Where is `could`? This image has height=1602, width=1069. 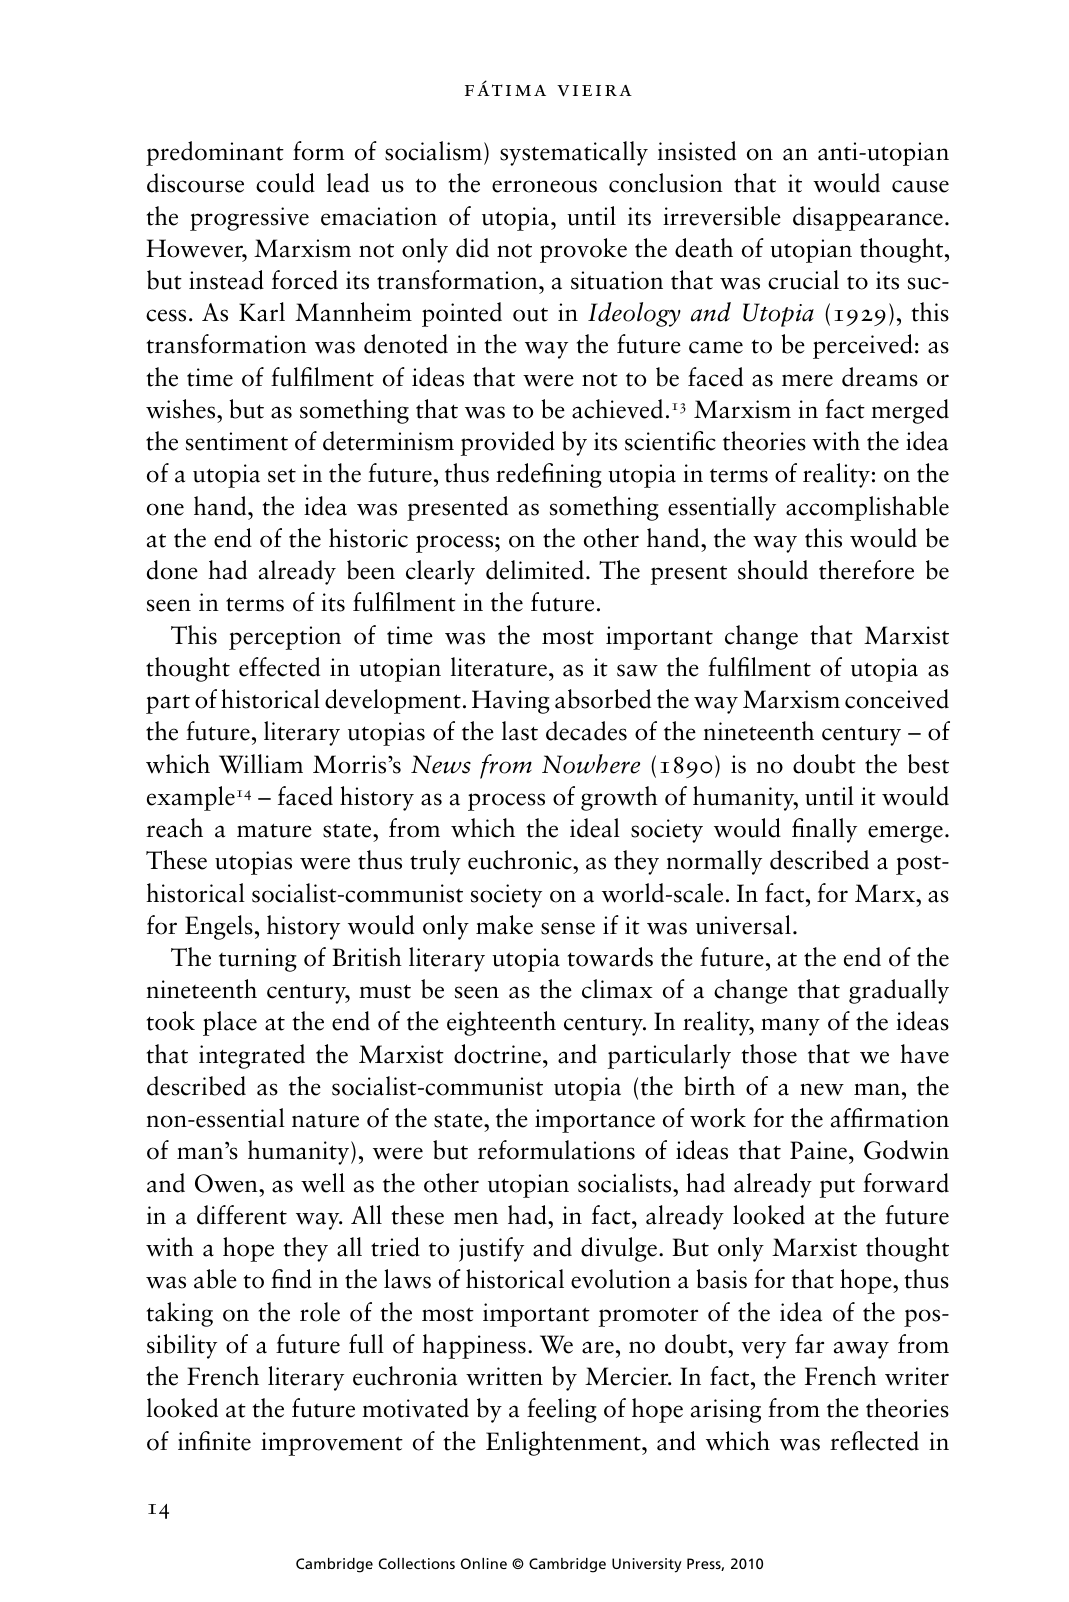
could is located at coordinates (285, 183).
